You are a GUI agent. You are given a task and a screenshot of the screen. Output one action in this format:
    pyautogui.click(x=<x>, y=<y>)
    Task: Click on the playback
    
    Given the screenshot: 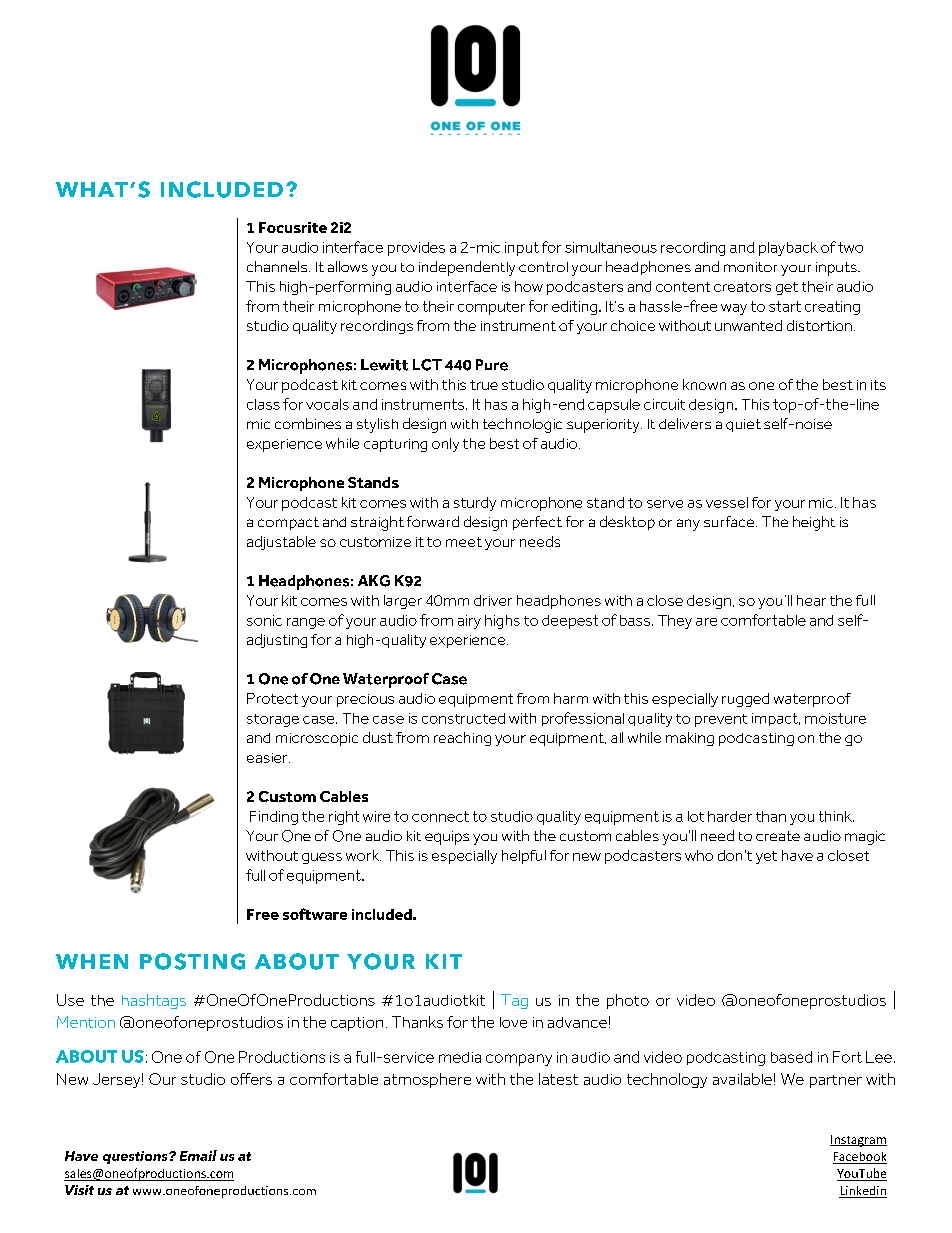 What is the action you would take?
    pyautogui.click(x=788, y=249)
